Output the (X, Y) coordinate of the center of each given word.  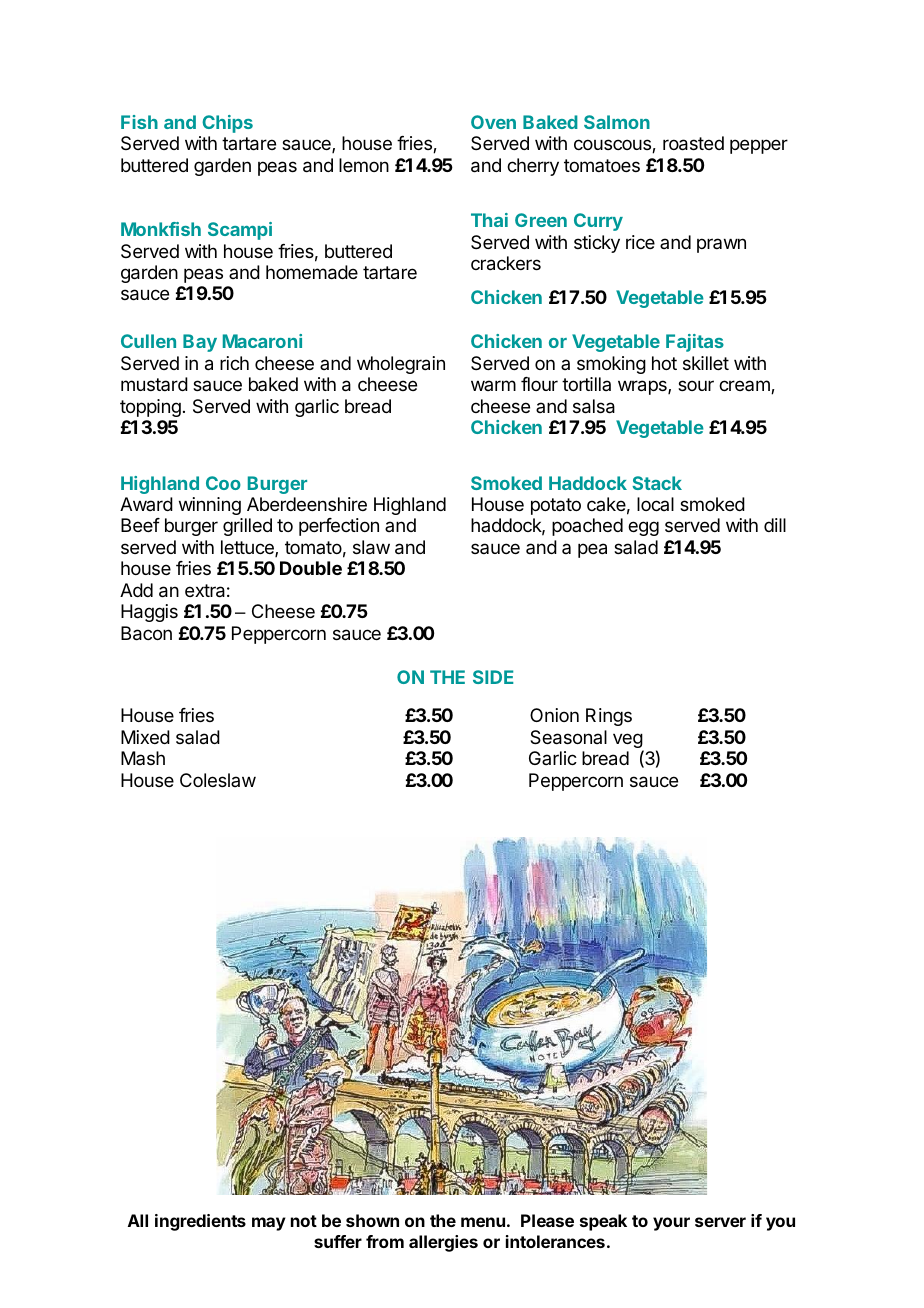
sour (696, 385)
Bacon (146, 633)
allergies (443, 1243)
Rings (609, 717)
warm (493, 385)
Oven (493, 122)
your (671, 1224)
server (720, 1222)
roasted (693, 143)
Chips (227, 124)
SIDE (493, 677)
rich (234, 363)
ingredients (200, 1222)
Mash (143, 758)
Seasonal (568, 737)
